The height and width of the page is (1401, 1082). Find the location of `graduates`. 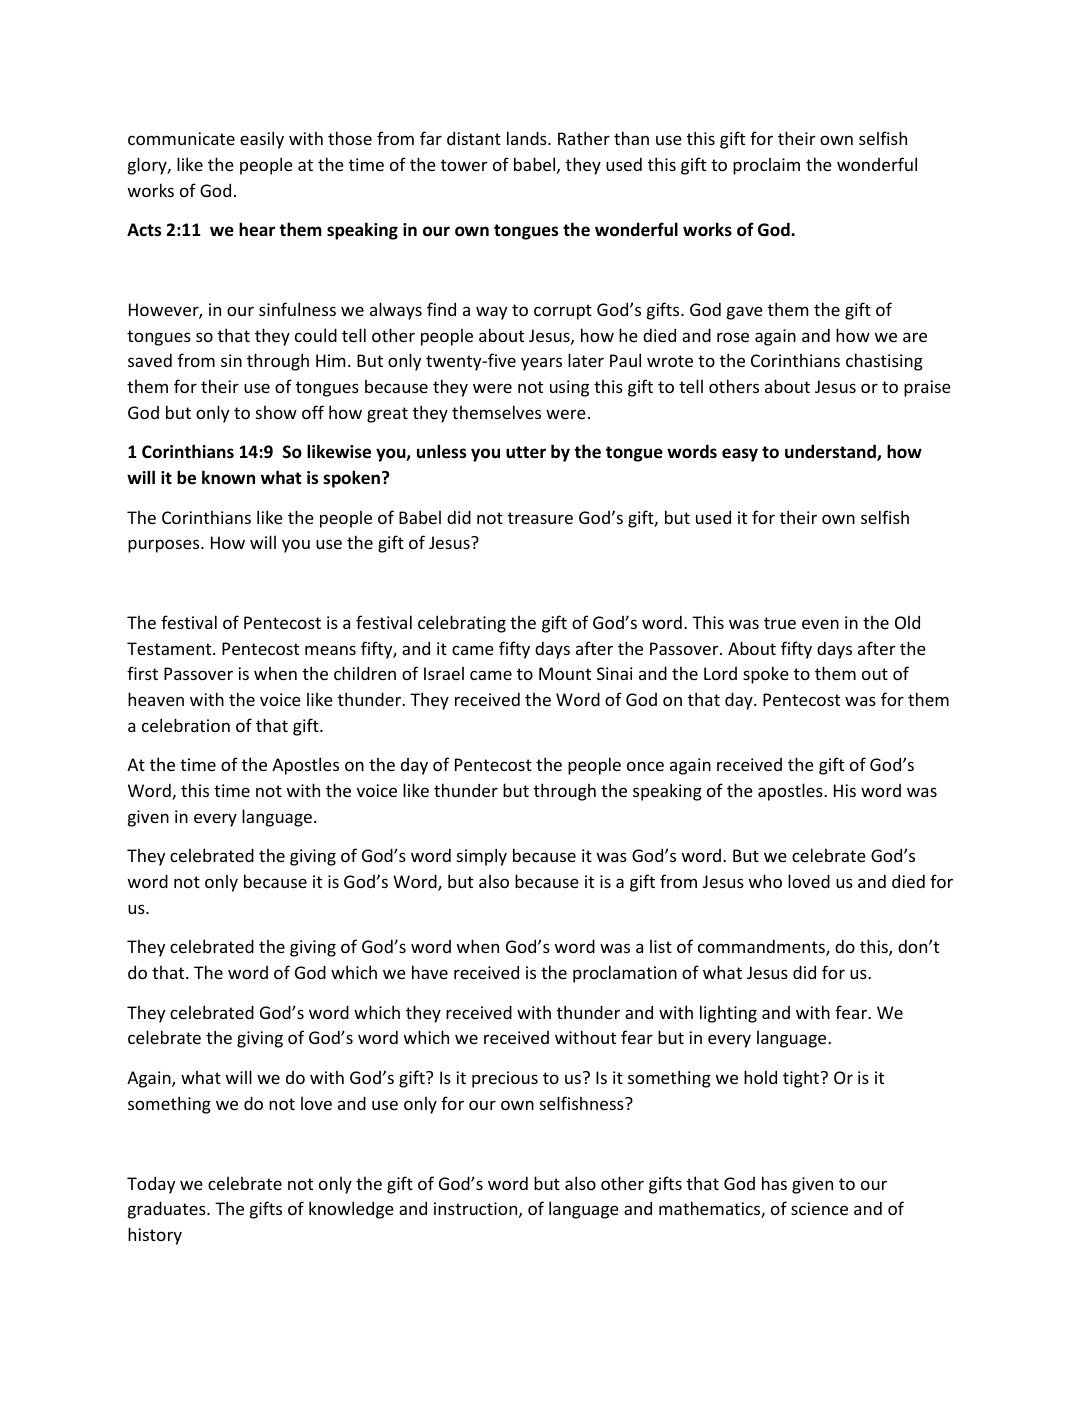

graduates is located at coordinates (168, 1210).
